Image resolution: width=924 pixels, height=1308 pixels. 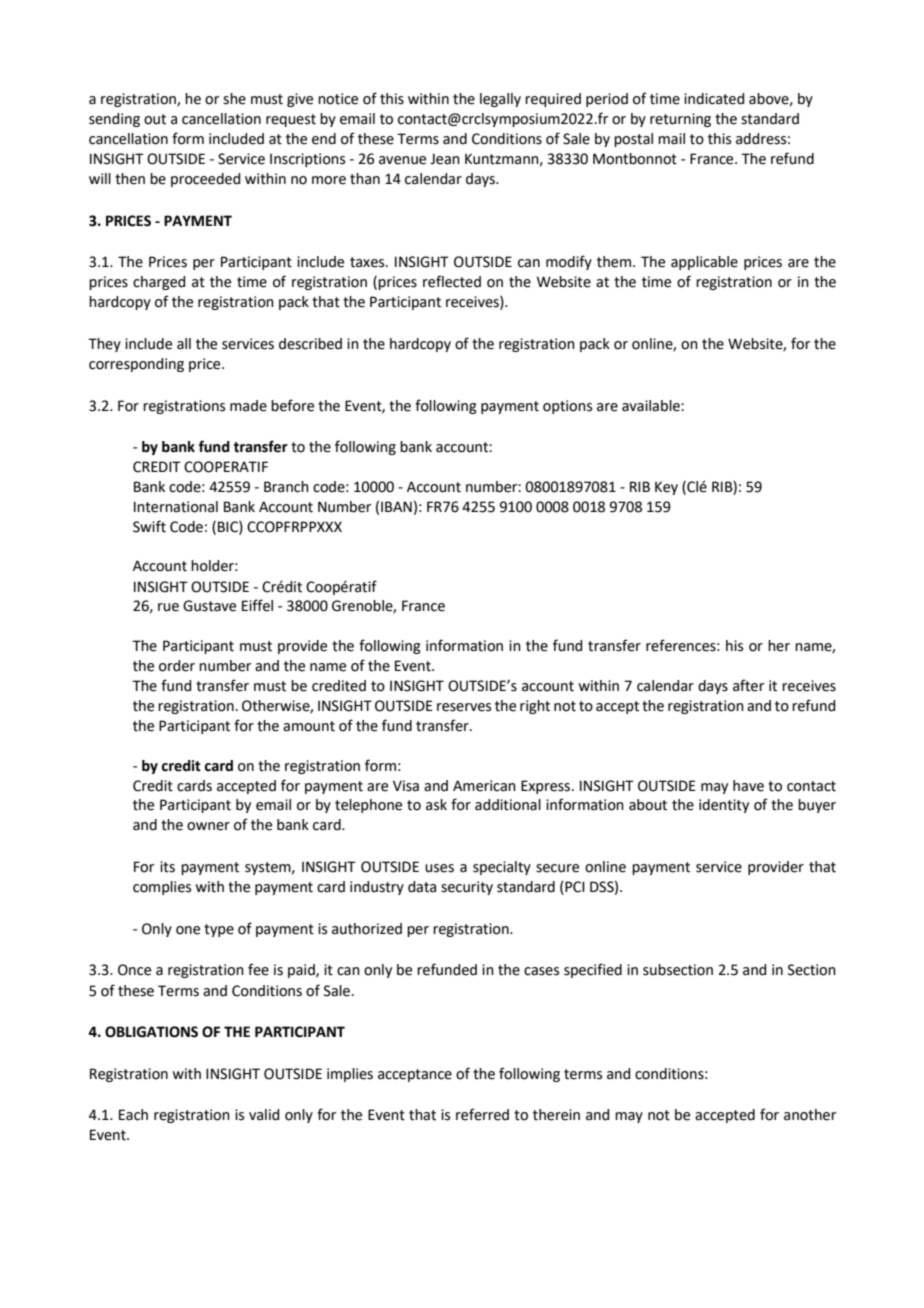 What do you see at coordinates (176, 507) in the page?
I see `International` at bounding box center [176, 507].
